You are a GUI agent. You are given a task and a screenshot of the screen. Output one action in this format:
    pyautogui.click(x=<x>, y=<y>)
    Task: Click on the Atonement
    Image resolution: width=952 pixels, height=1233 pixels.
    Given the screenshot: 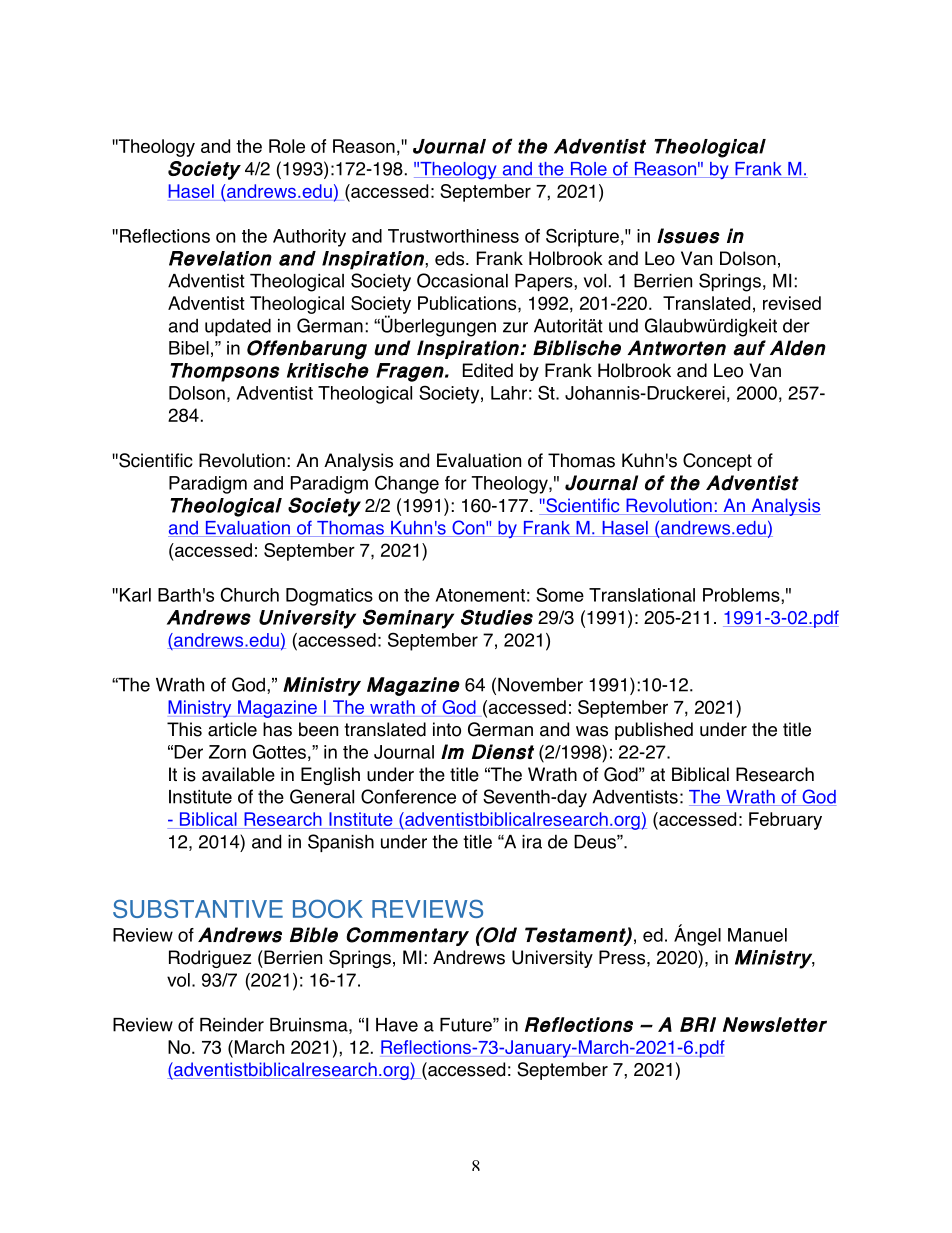 What is the action you would take?
    pyautogui.click(x=480, y=595)
